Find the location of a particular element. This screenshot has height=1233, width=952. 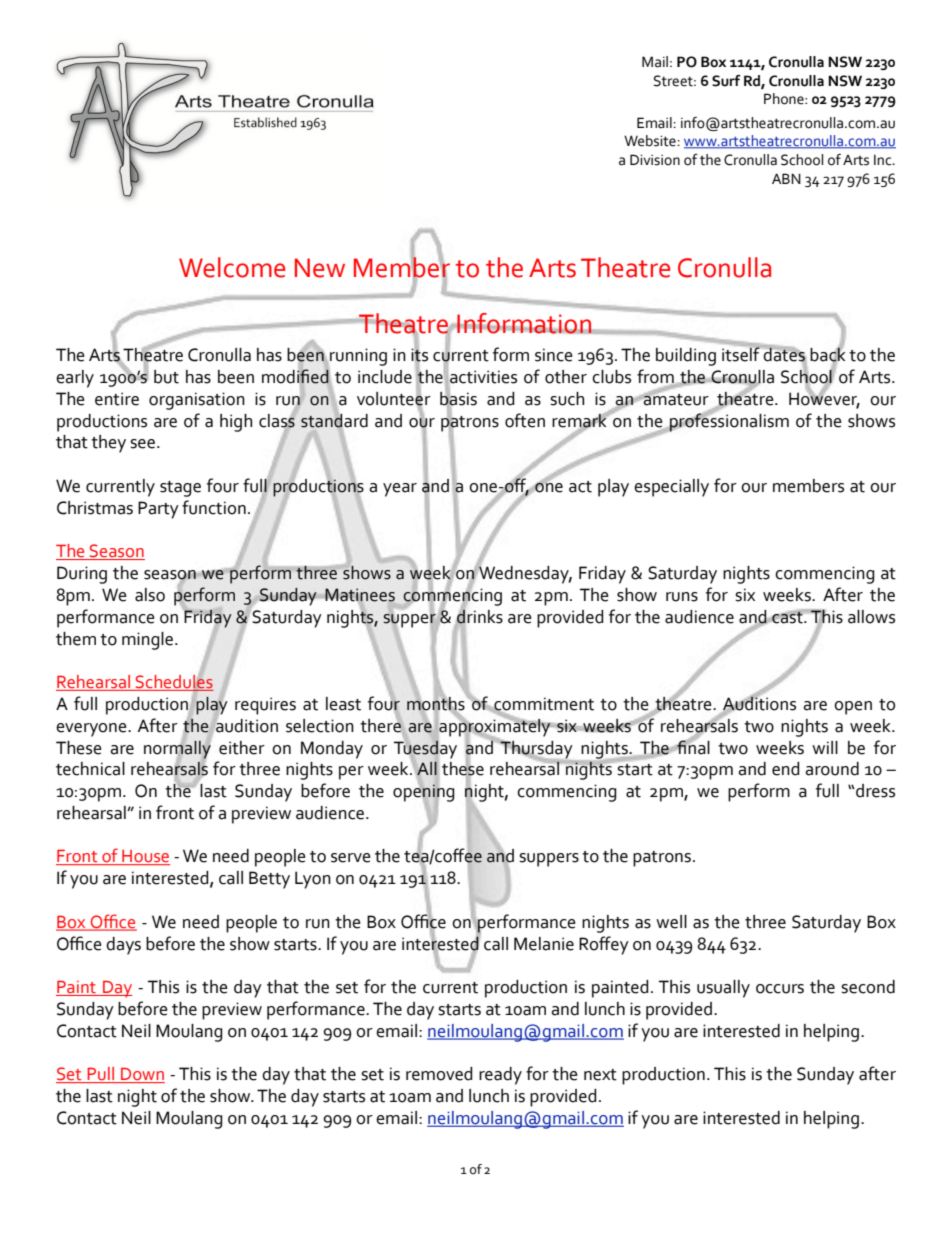

basis is located at coordinates (458, 398).
